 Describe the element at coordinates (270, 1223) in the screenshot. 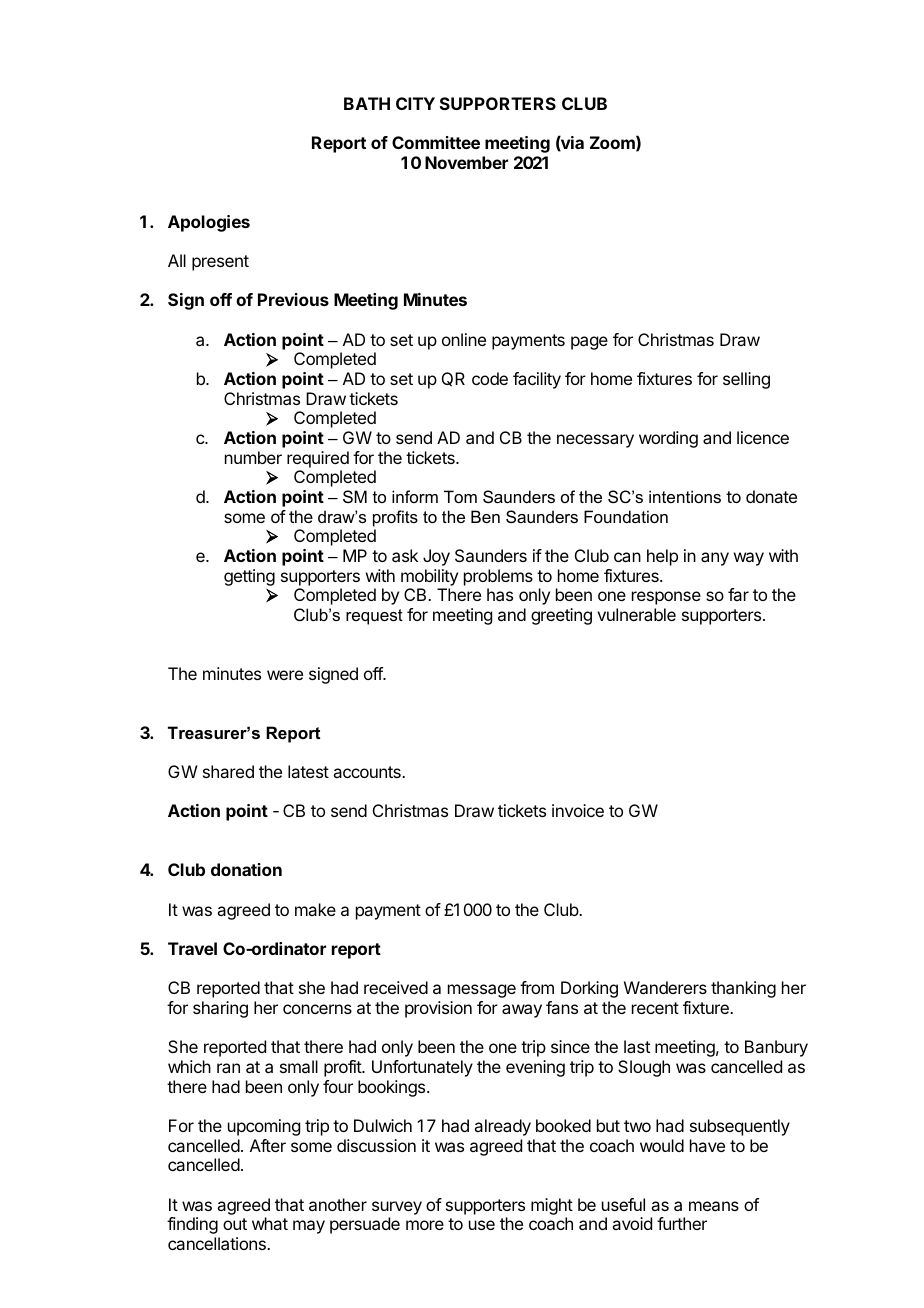

I see `what` at that location.
